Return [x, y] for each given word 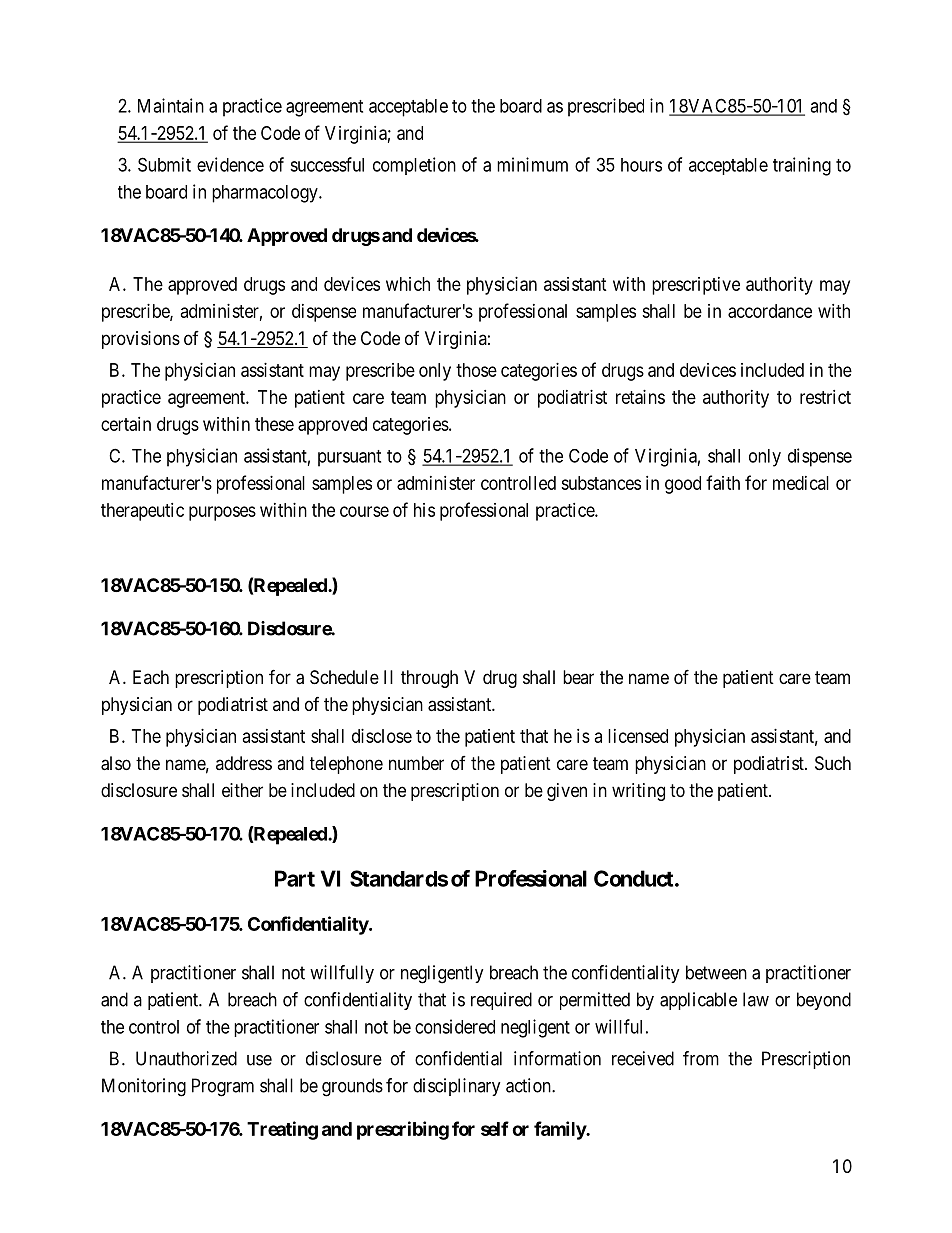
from [701, 1058]
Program [223, 1087]
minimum [532, 164]
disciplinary [457, 1087]
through [429, 679]
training [802, 166]
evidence [230, 164]
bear [578, 677]
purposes [222, 513]
